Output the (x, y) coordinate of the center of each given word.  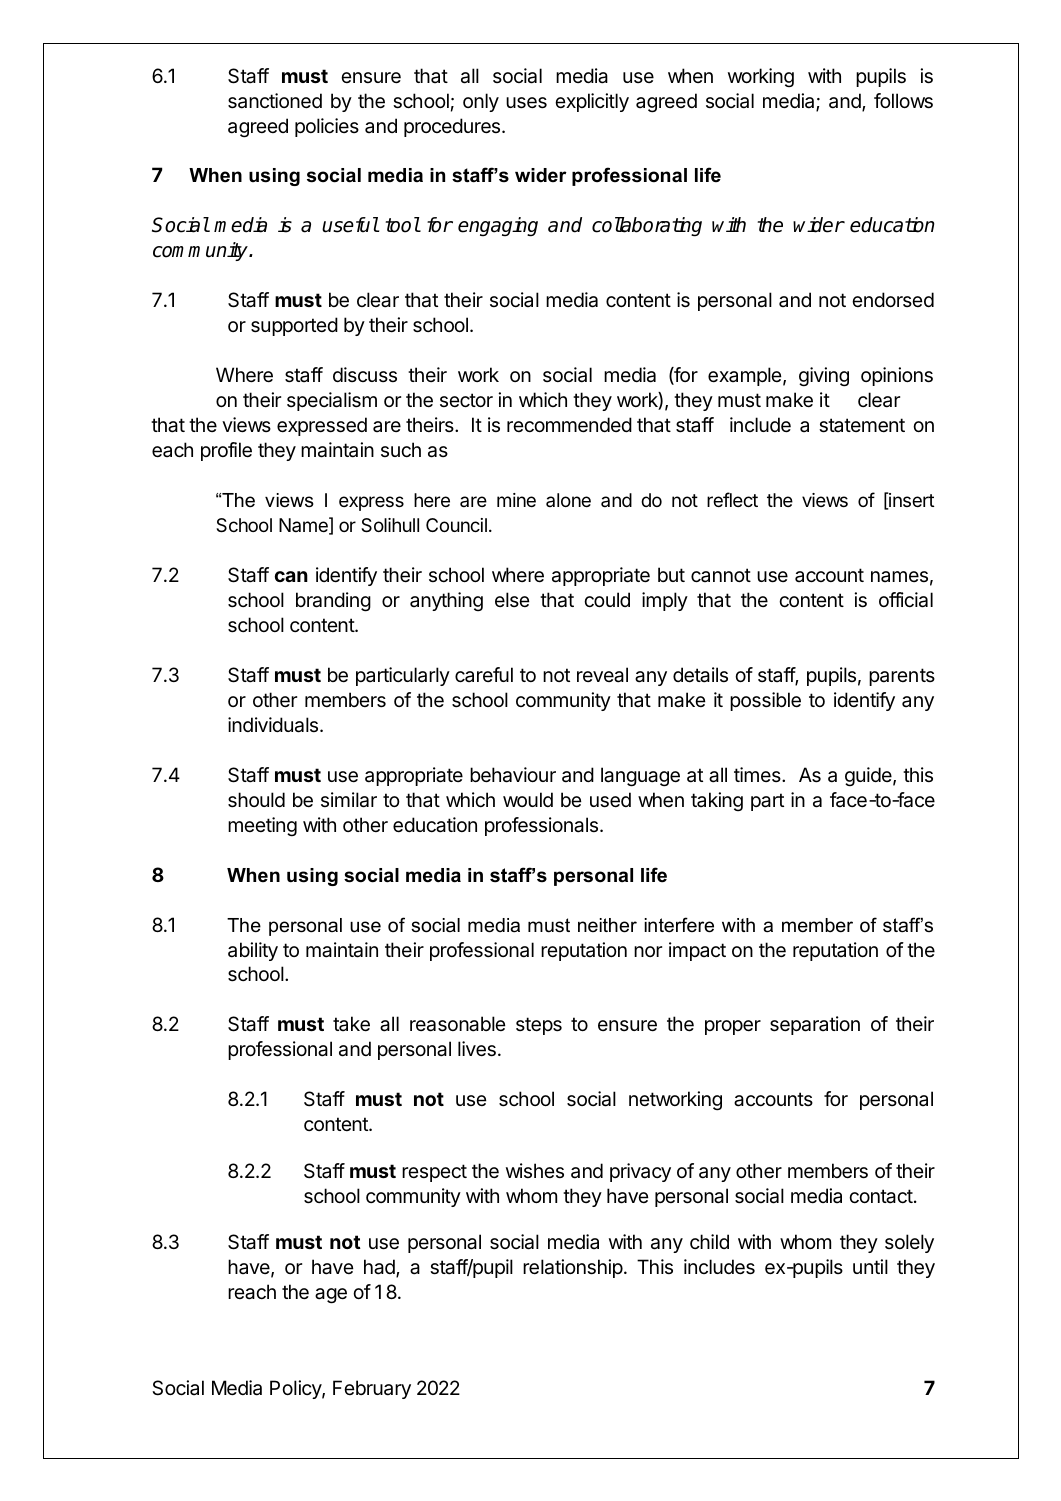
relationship (573, 1268)
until (870, 1266)
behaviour (513, 775)
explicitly (592, 102)
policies (327, 127)
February (372, 1389)
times (758, 774)
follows (903, 101)
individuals (274, 725)
